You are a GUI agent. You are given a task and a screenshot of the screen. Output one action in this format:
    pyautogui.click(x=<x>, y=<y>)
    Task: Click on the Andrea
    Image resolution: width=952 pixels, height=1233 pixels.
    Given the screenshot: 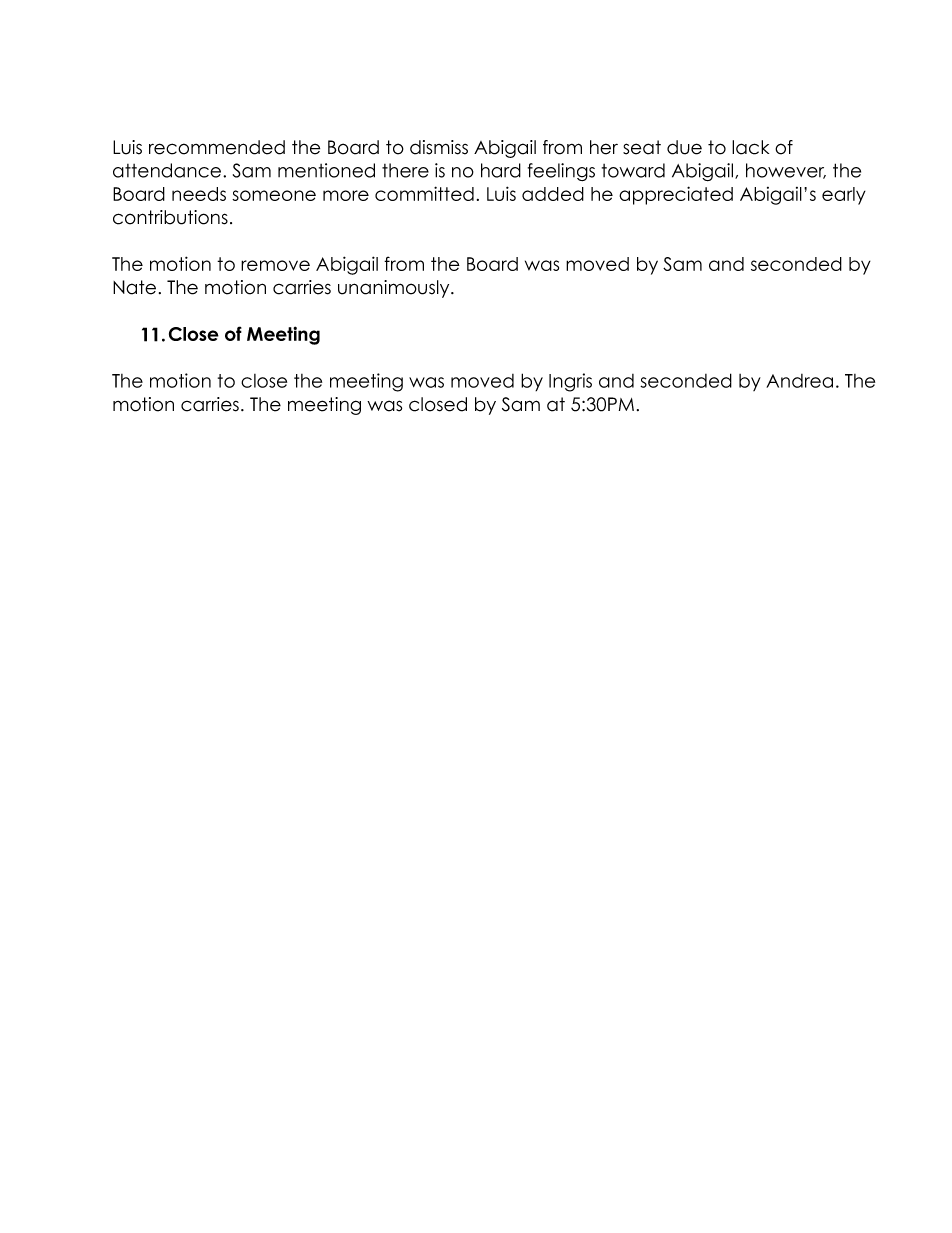 What is the action you would take?
    pyautogui.click(x=799, y=381)
